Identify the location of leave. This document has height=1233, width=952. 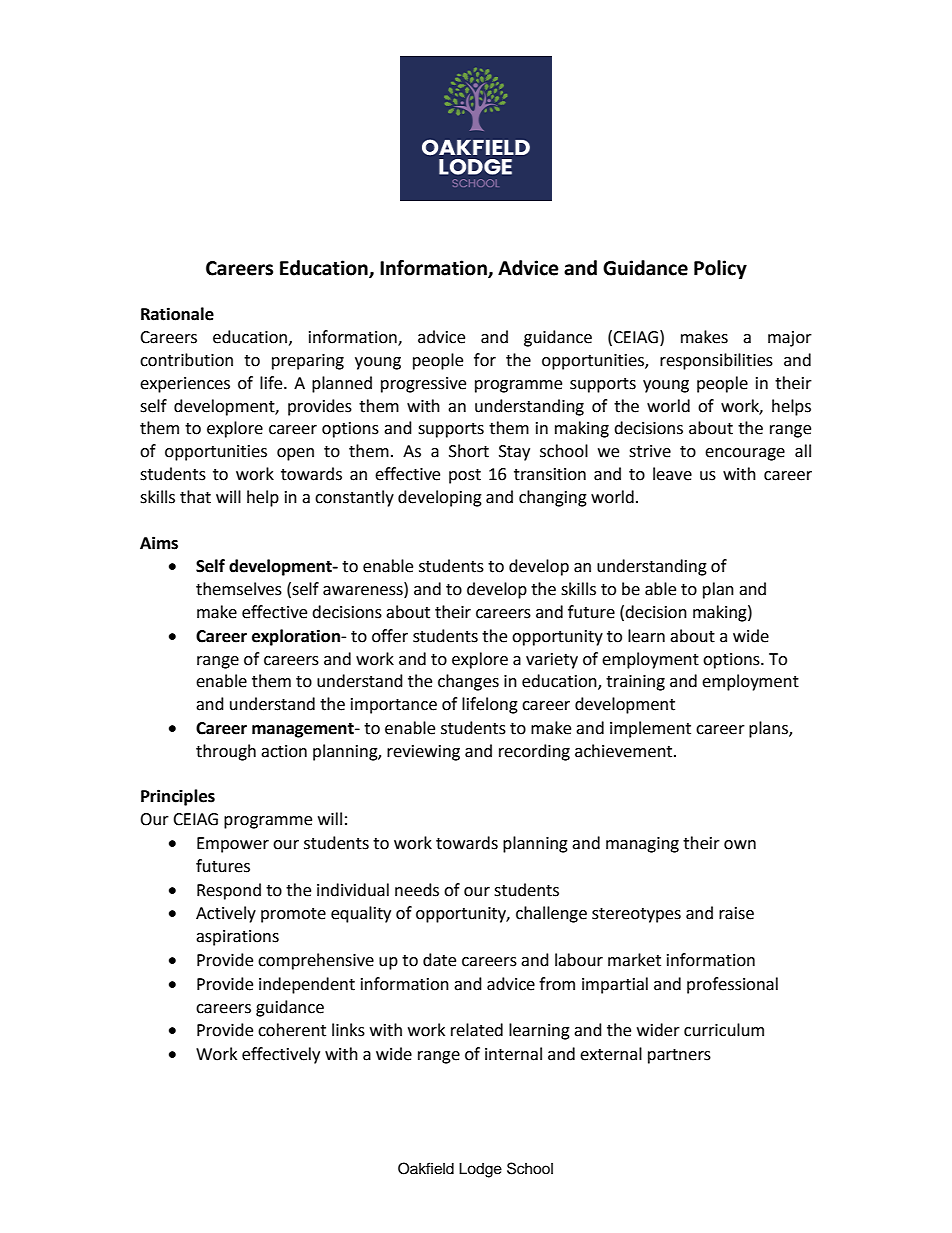
(672, 474).
